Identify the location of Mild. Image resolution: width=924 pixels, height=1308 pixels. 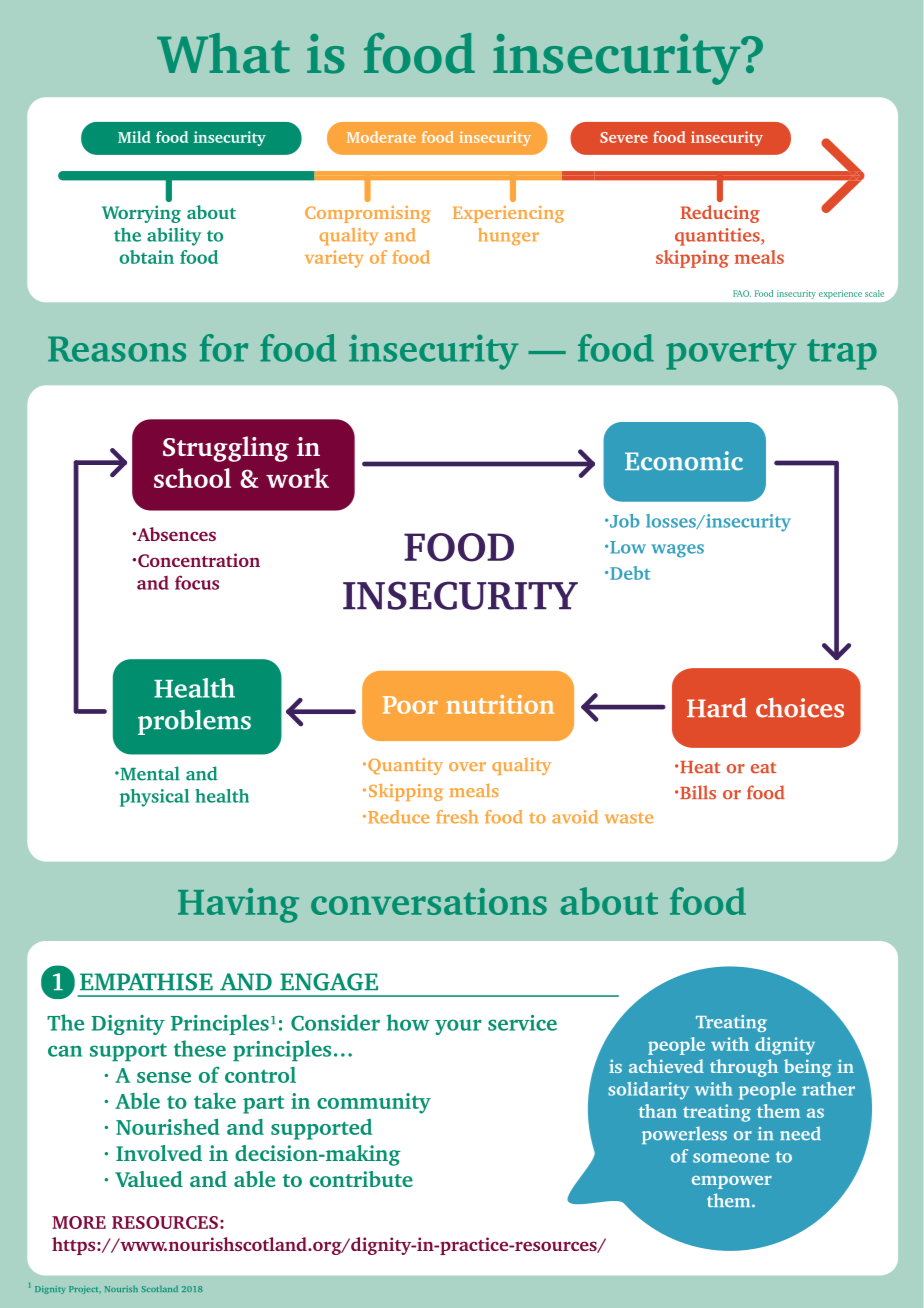
(134, 137).
